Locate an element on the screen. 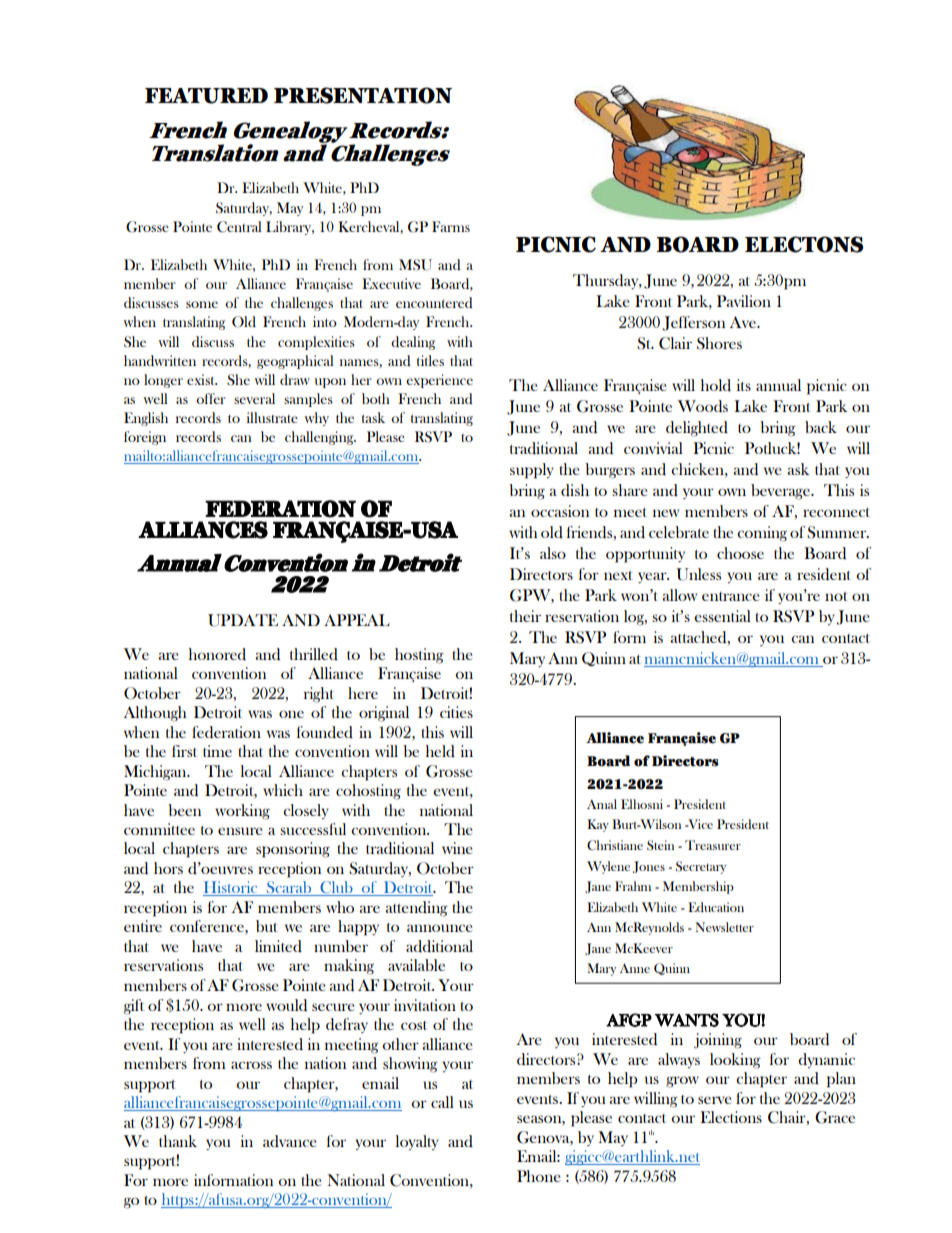 The image size is (952, 1233). their is located at coordinates (525, 616).
